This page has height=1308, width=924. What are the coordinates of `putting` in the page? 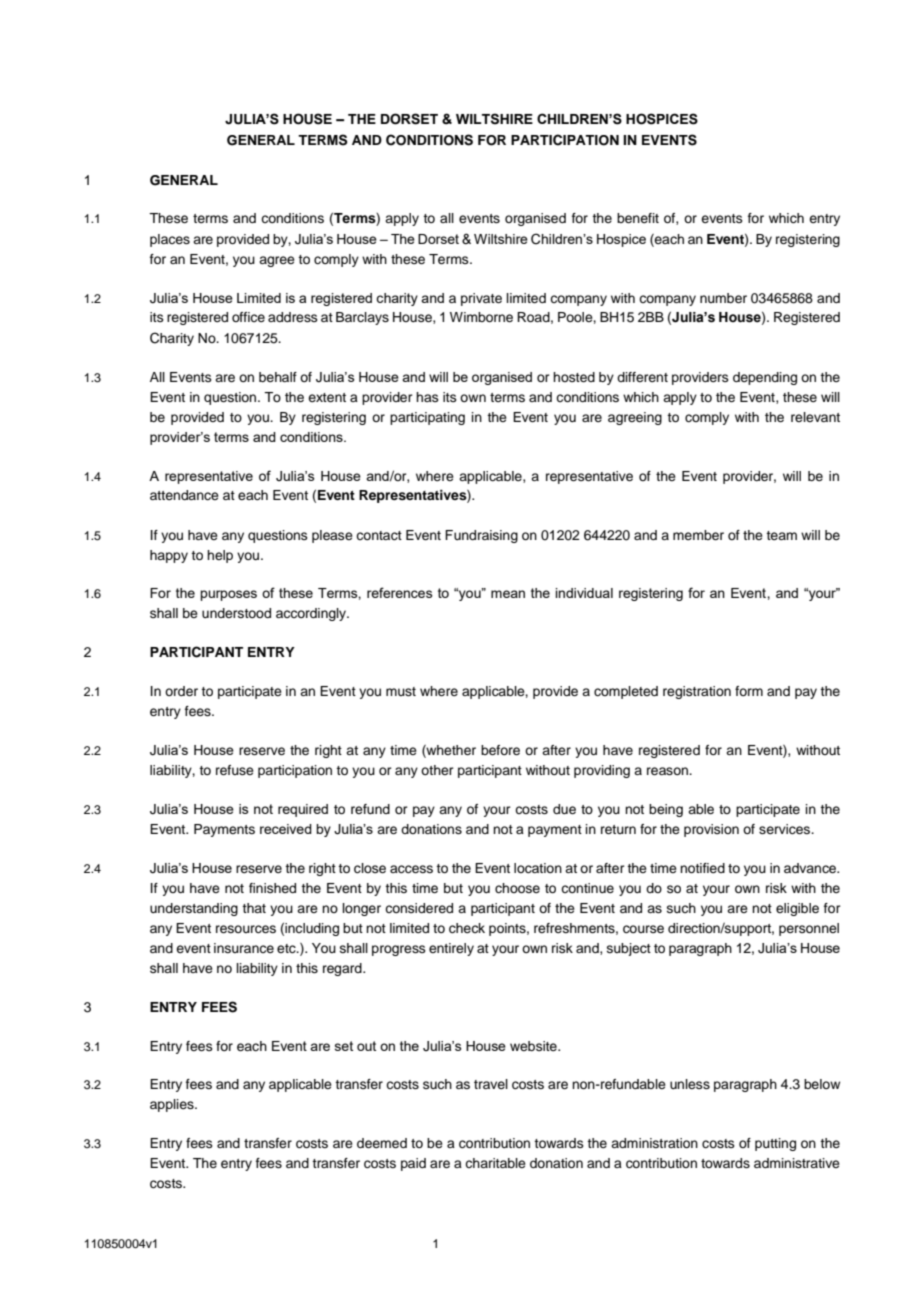 It's located at (775, 1144).
